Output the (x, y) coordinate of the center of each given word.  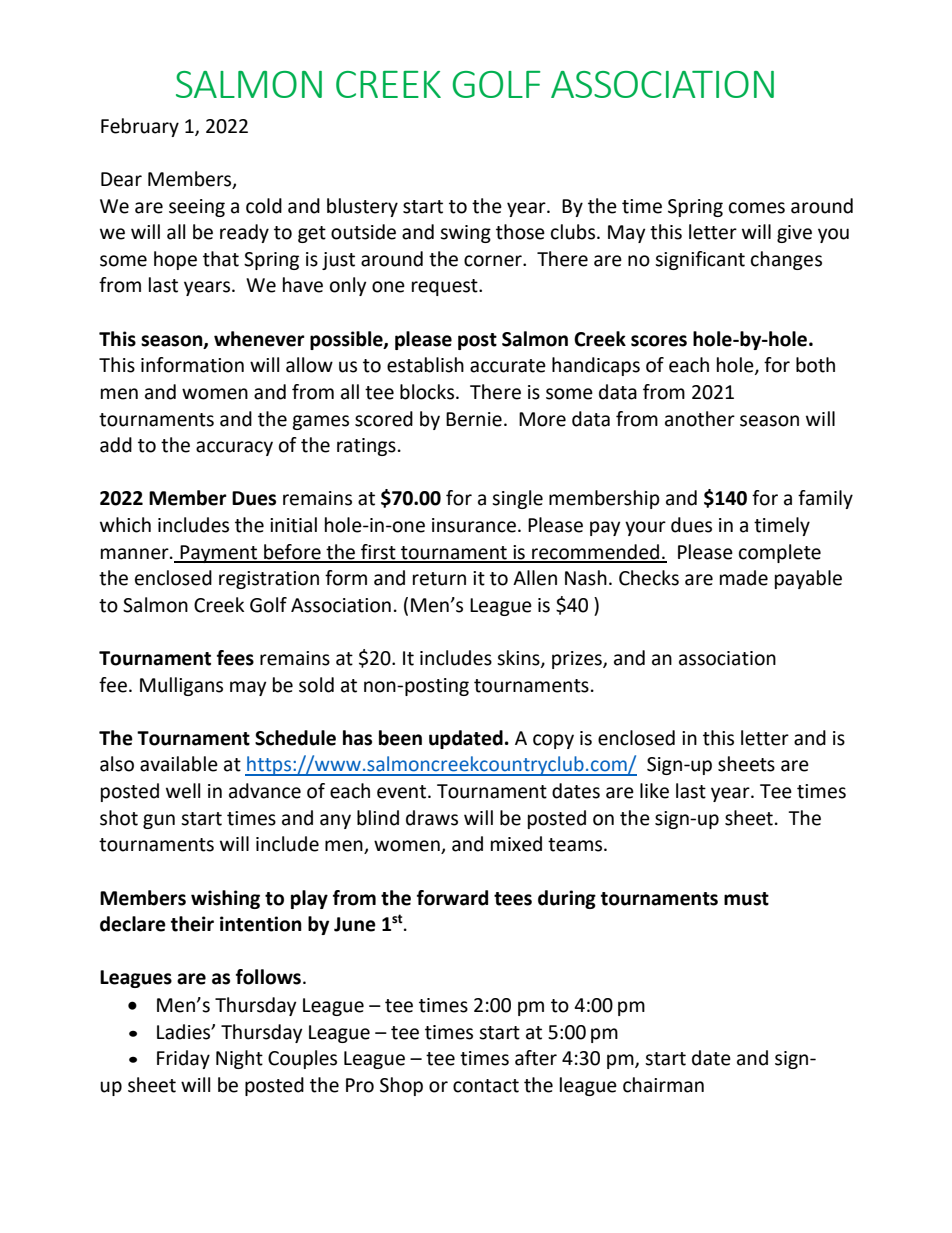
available (179, 764)
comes (757, 208)
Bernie (474, 419)
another (700, 419)
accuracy (234, 448)
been (400, 738)
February (140, 127)
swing (465, 234)
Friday (183, 1059)
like (654, 791)
